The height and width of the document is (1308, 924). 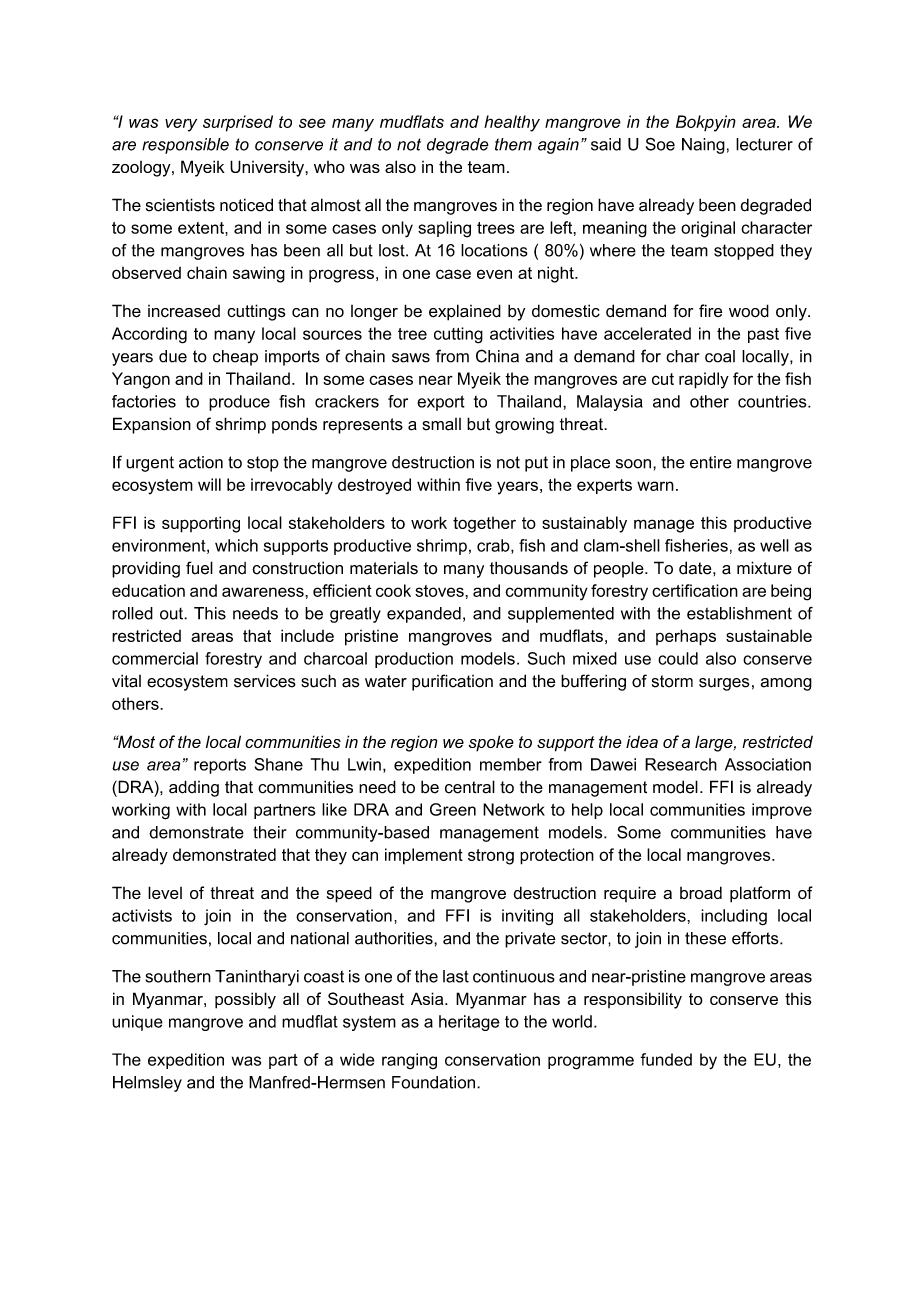 What do you see at coordinates (184, 311) in the document?
I see `increased` at bounding box center [184, 311].
